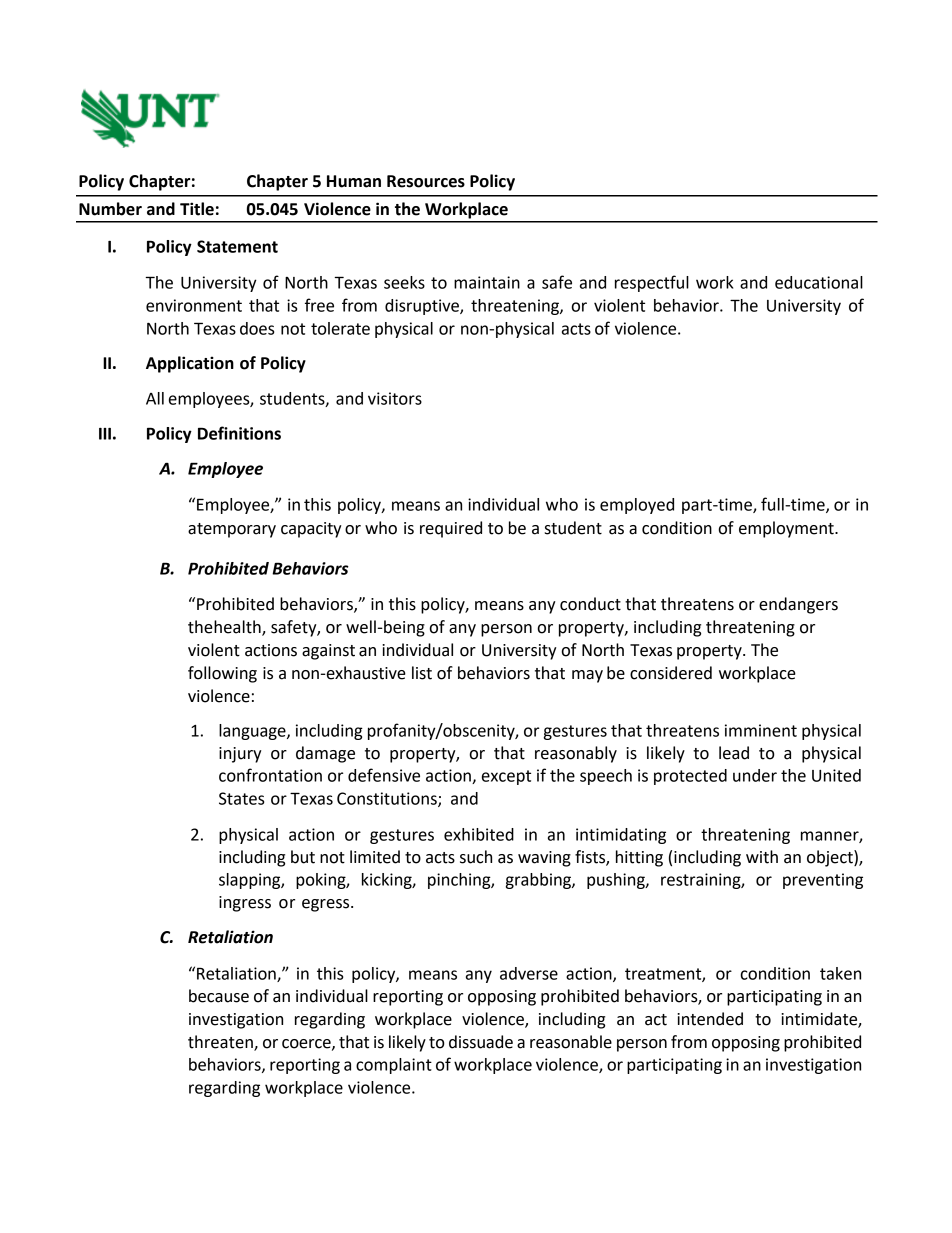 Image resolution: width=952 pixels, height=1233 pixels. I want to click on Resources, so click(426, 181).
